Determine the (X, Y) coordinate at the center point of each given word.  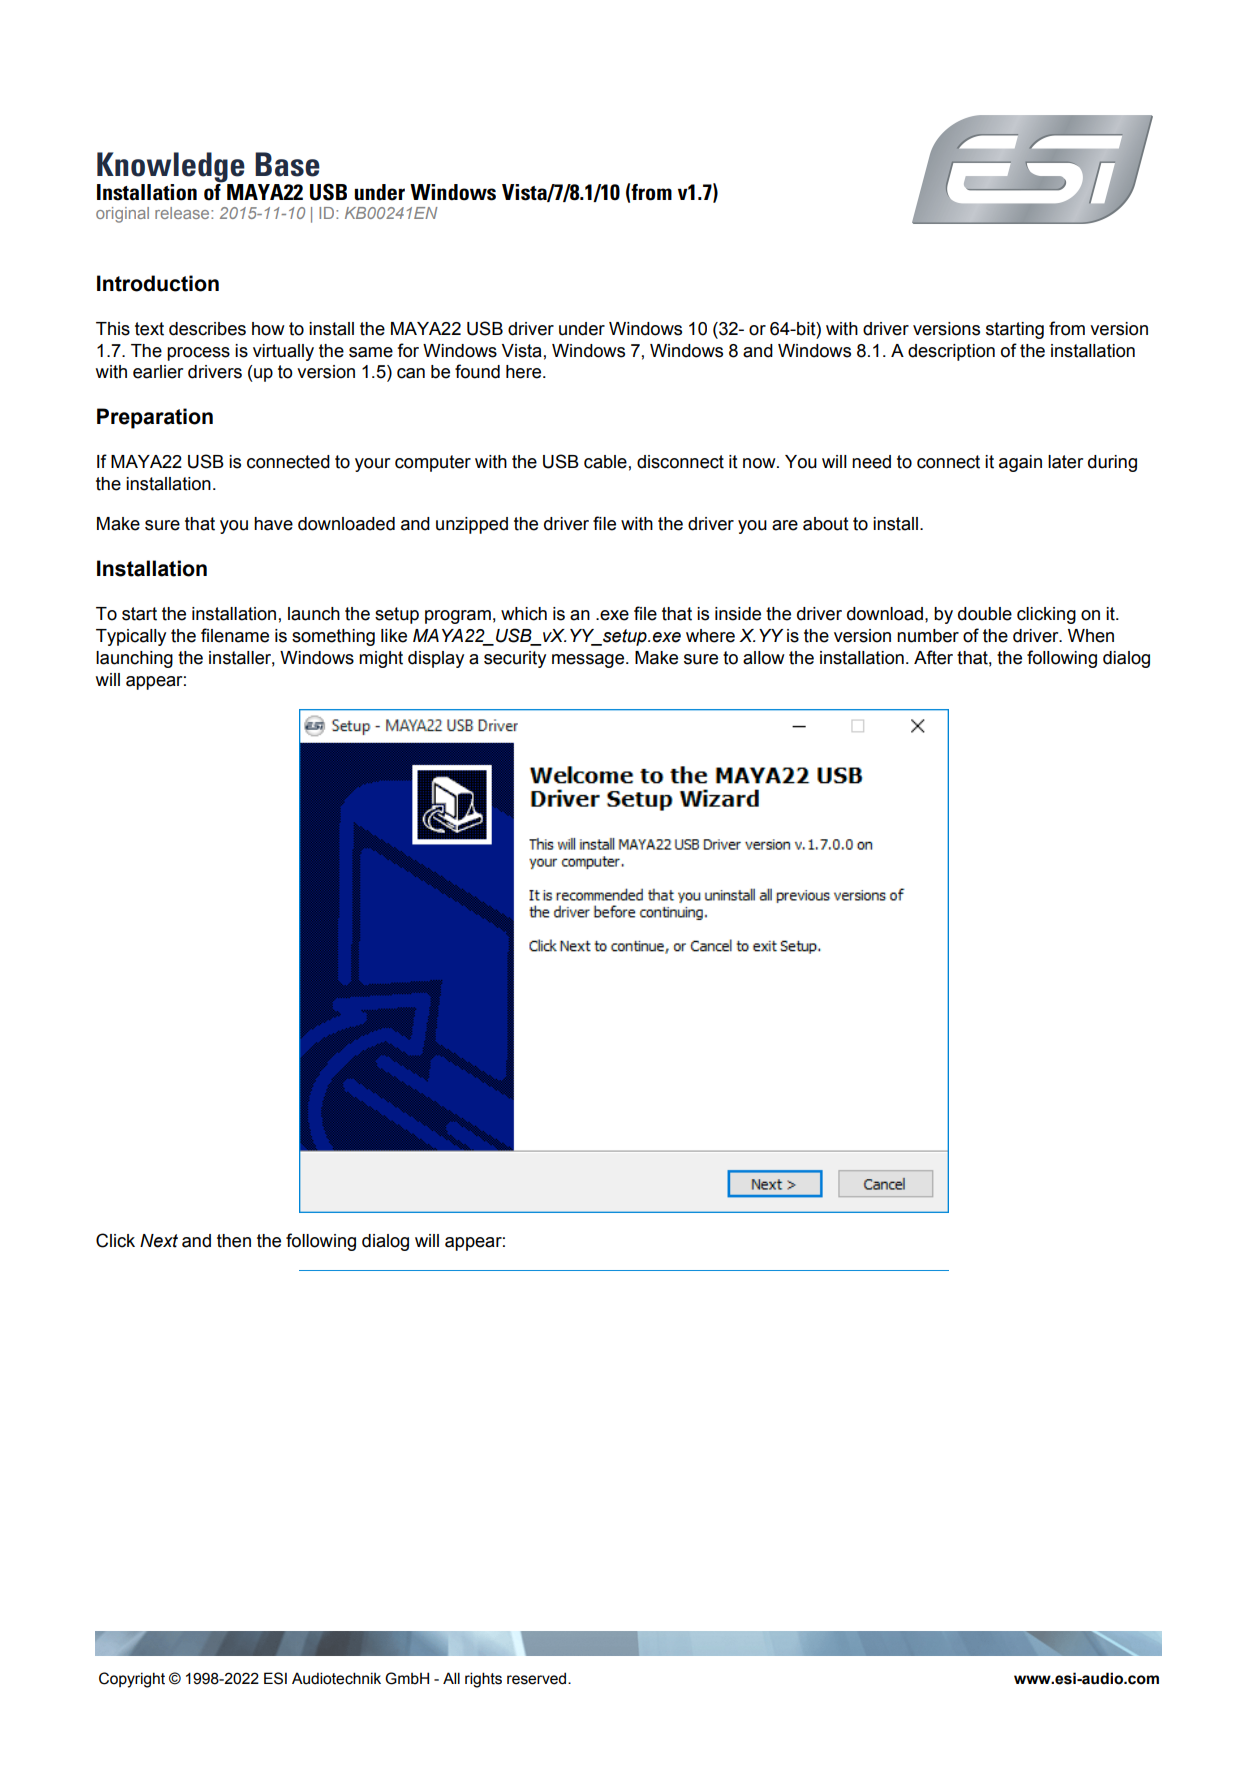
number (928, 636)
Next (159, 1241)
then (234, 1241)
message (589, 661)
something (333, 637)
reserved (538, 1678)
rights (483, 1680)
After (933, 657)
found (477, 371)
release (183, 213)
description (951, 352)
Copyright (132, 1680)
